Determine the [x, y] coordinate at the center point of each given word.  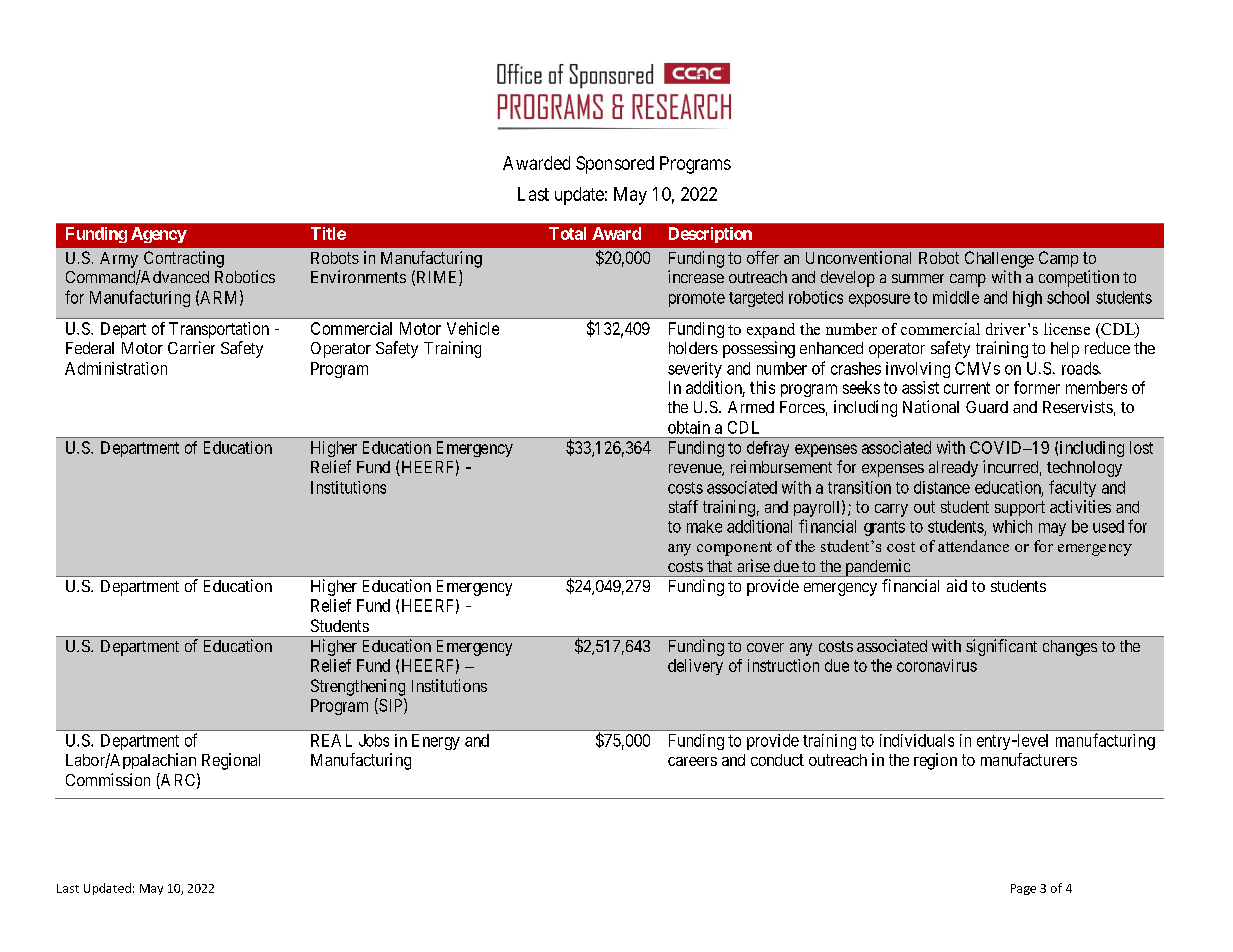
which [1012, 526]
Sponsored [615, 165]
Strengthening [358, 687]
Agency [159, 235]
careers [692, 761]
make [704, 526]
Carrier [191, 347]
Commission [108, 779]
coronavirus [937, 665]
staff [683, 506]
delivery [695, 667]
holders [693, 348]
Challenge [999, 259]
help [1065, 350]
